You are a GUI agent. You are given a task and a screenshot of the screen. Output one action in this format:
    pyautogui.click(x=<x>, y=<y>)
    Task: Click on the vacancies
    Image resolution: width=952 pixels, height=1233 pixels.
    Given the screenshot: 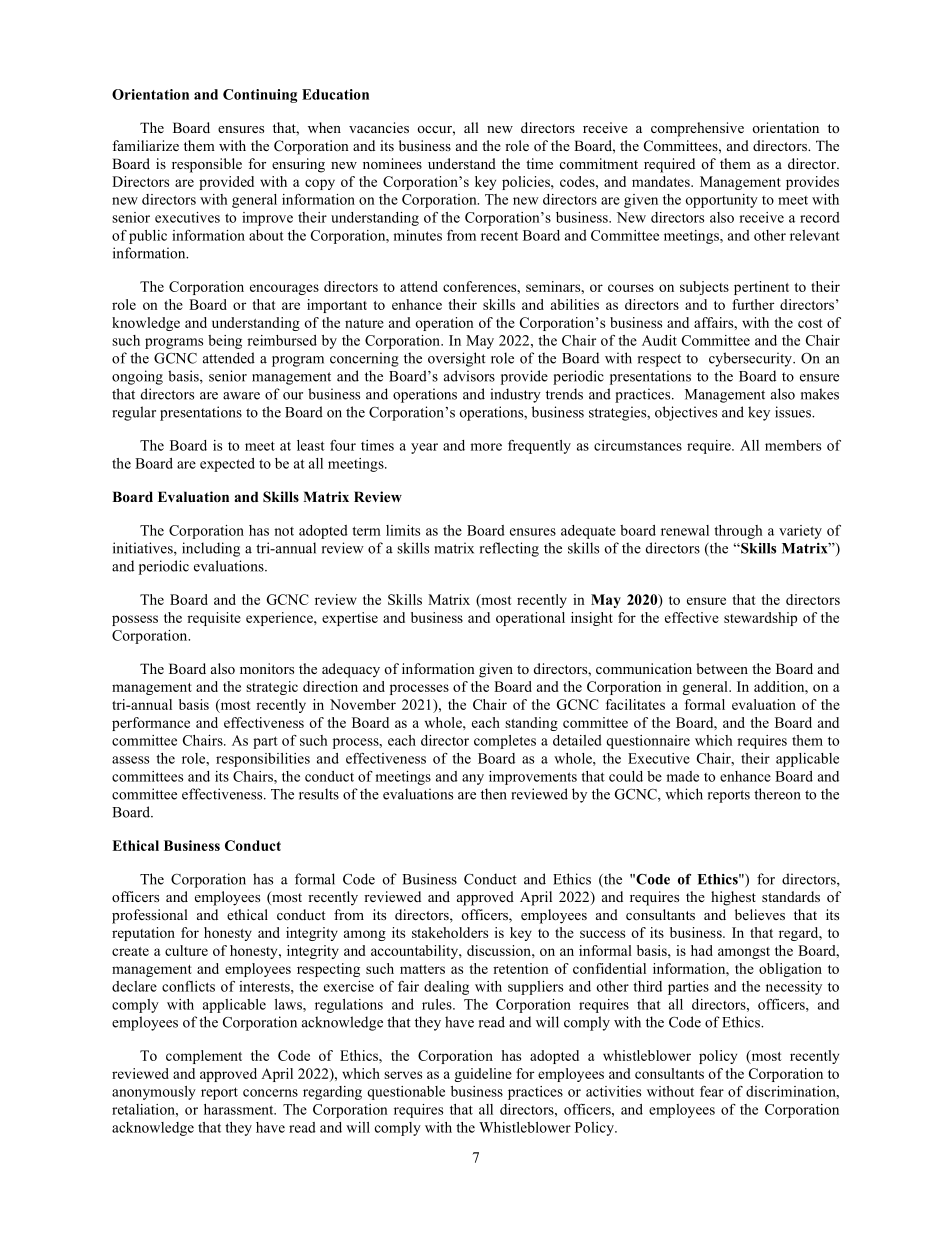 What is the action you would take?
    pyautogui.click(x=379, y=127)
